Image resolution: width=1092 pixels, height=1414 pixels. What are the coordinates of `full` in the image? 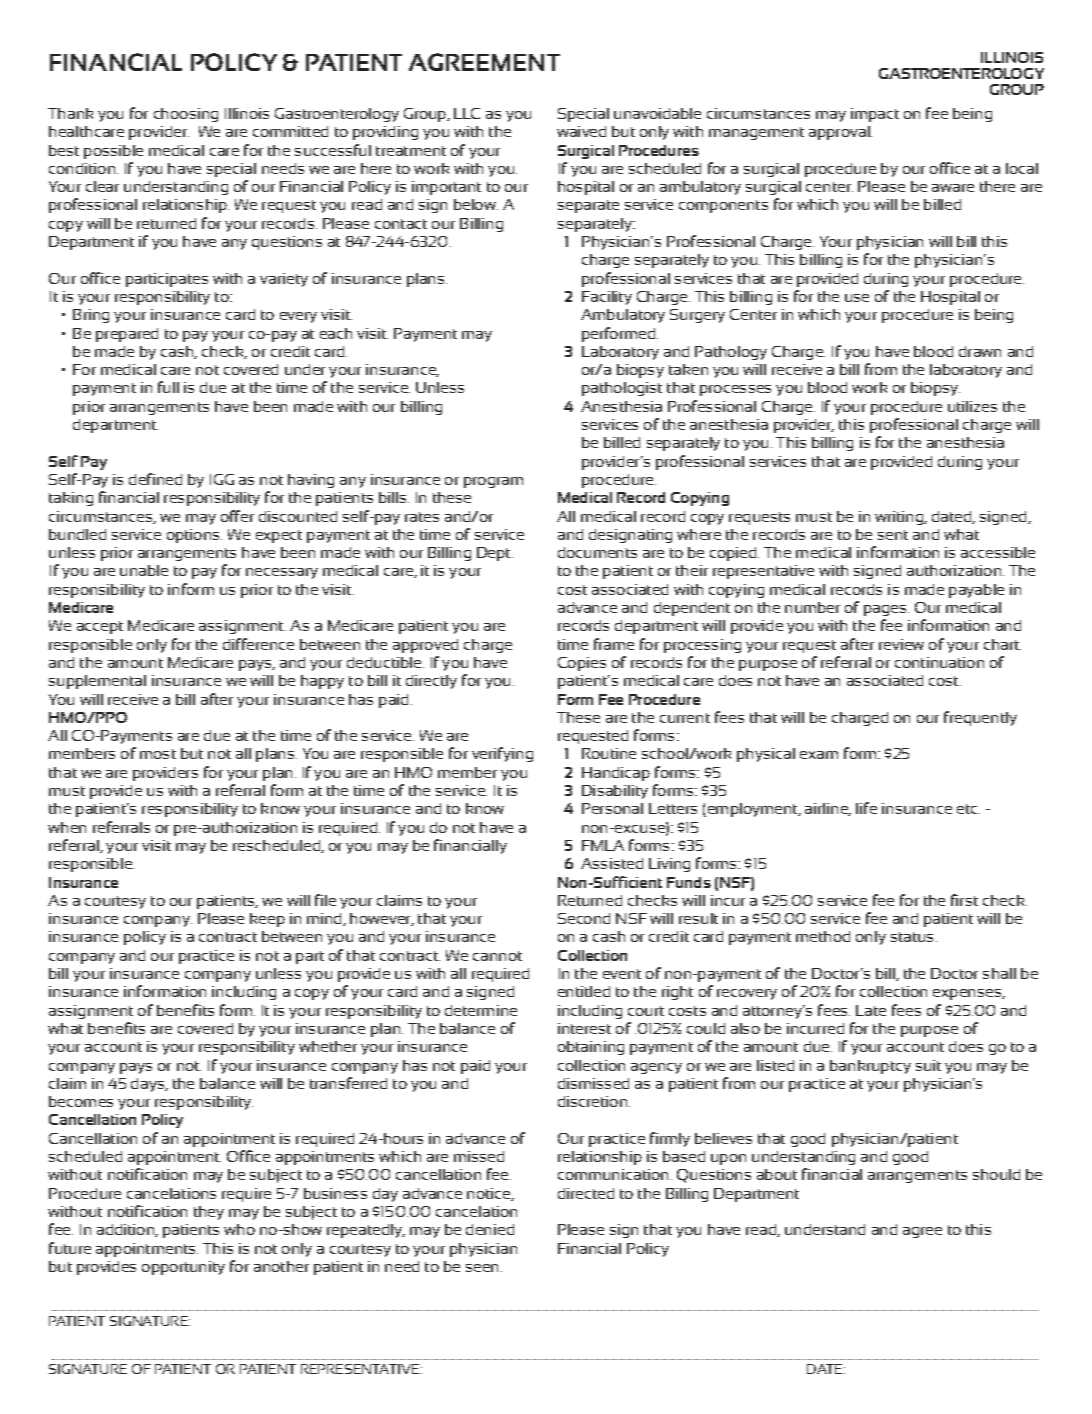 It's located at (168, 387).
